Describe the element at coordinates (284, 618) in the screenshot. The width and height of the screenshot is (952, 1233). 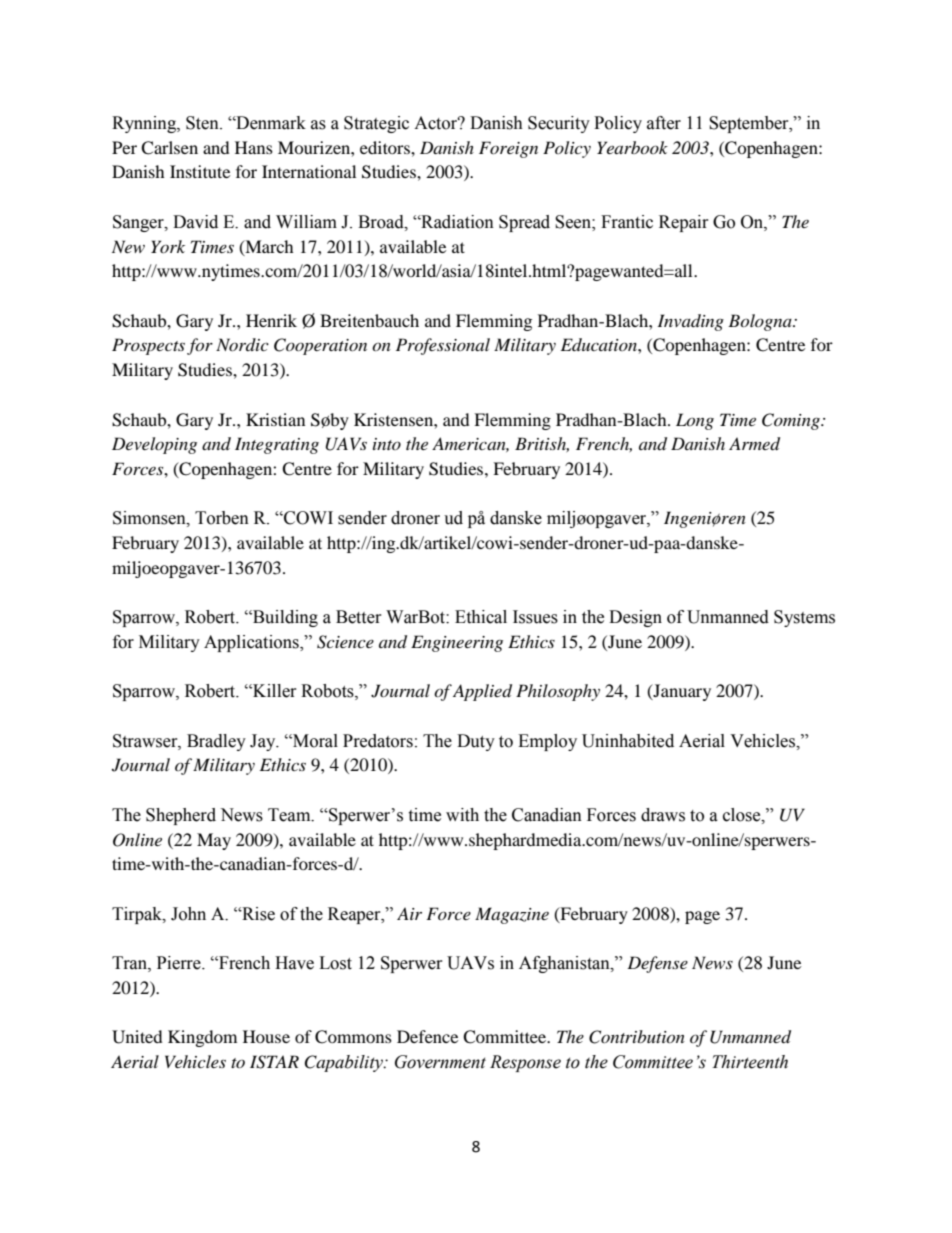
I see `Building` at that location.
